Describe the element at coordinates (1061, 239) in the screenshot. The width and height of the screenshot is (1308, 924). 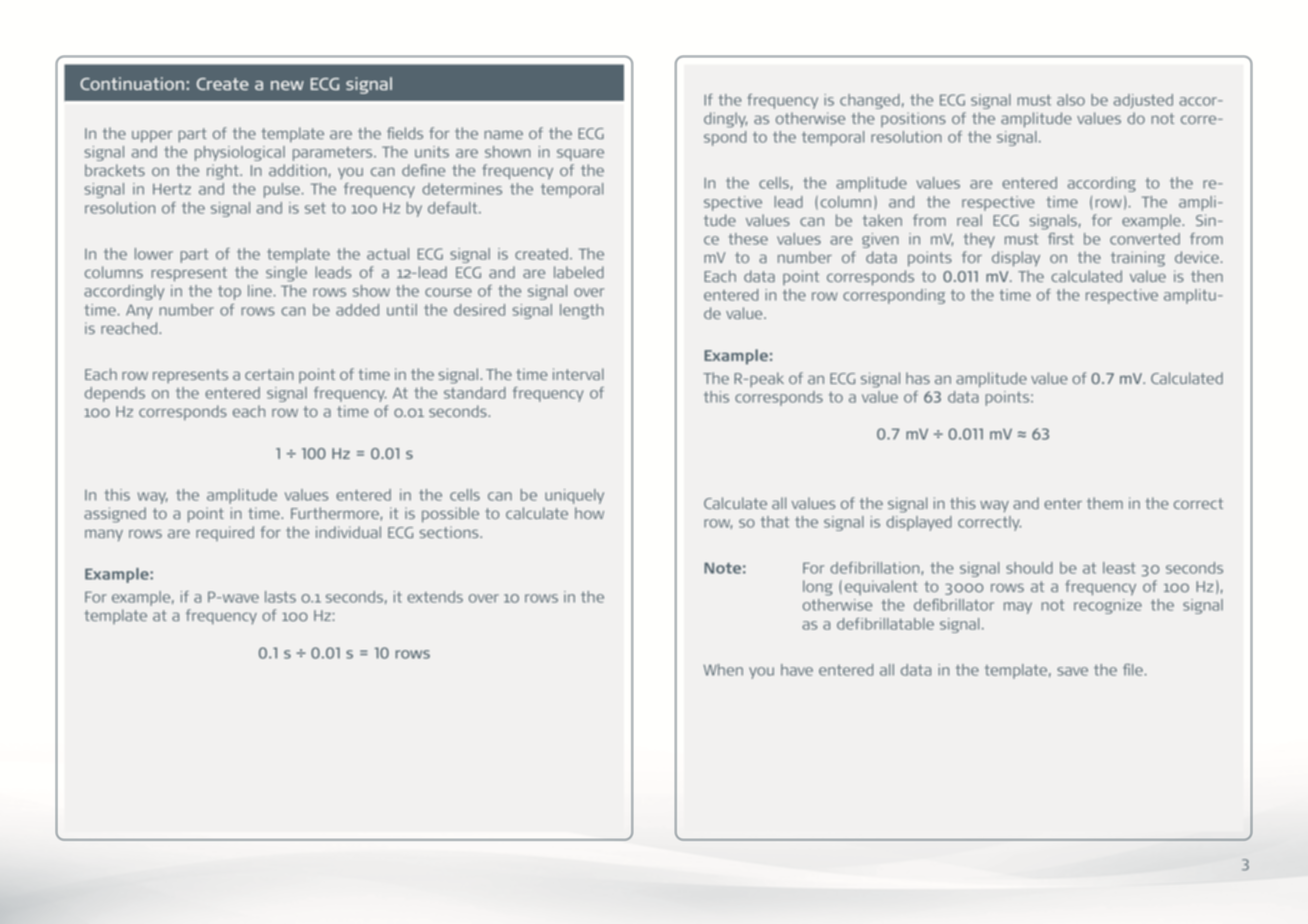
I see `first` at that location.
